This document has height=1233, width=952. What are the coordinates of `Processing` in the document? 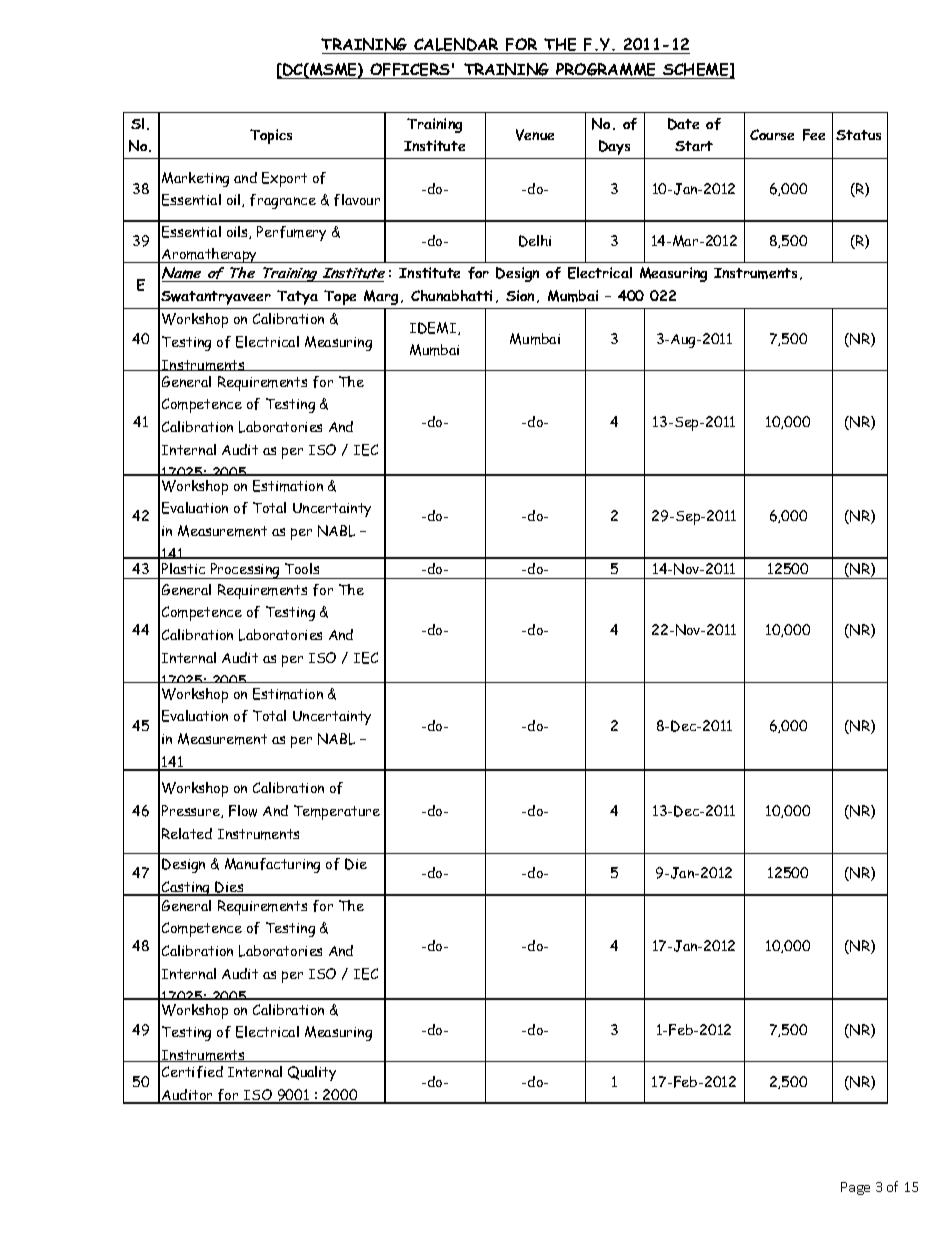 It's located at (245, 571).
